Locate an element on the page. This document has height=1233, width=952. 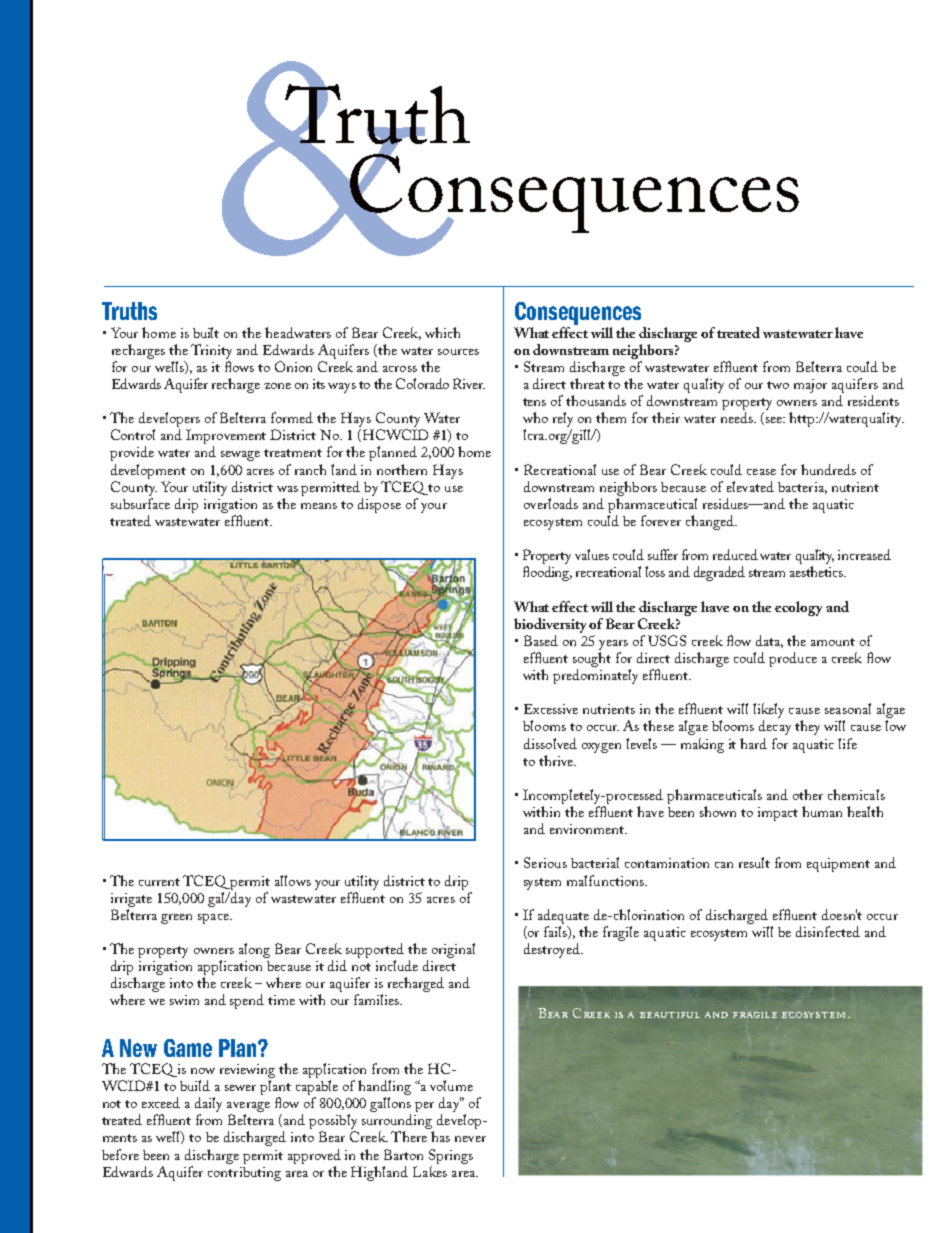
hard is located at coordinates (753, 743).
